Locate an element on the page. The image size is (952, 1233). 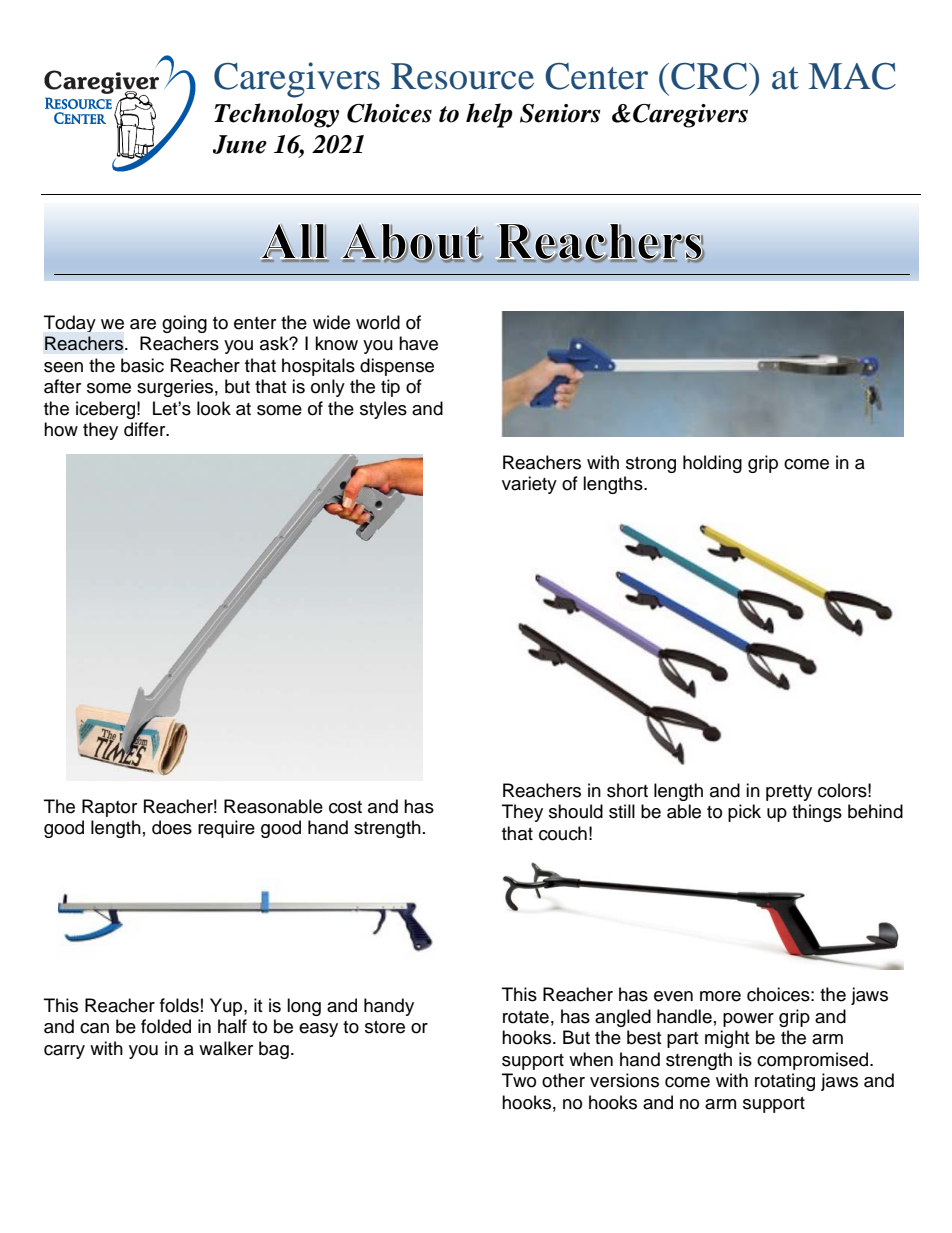
June is located at coordinates (240, 144).
